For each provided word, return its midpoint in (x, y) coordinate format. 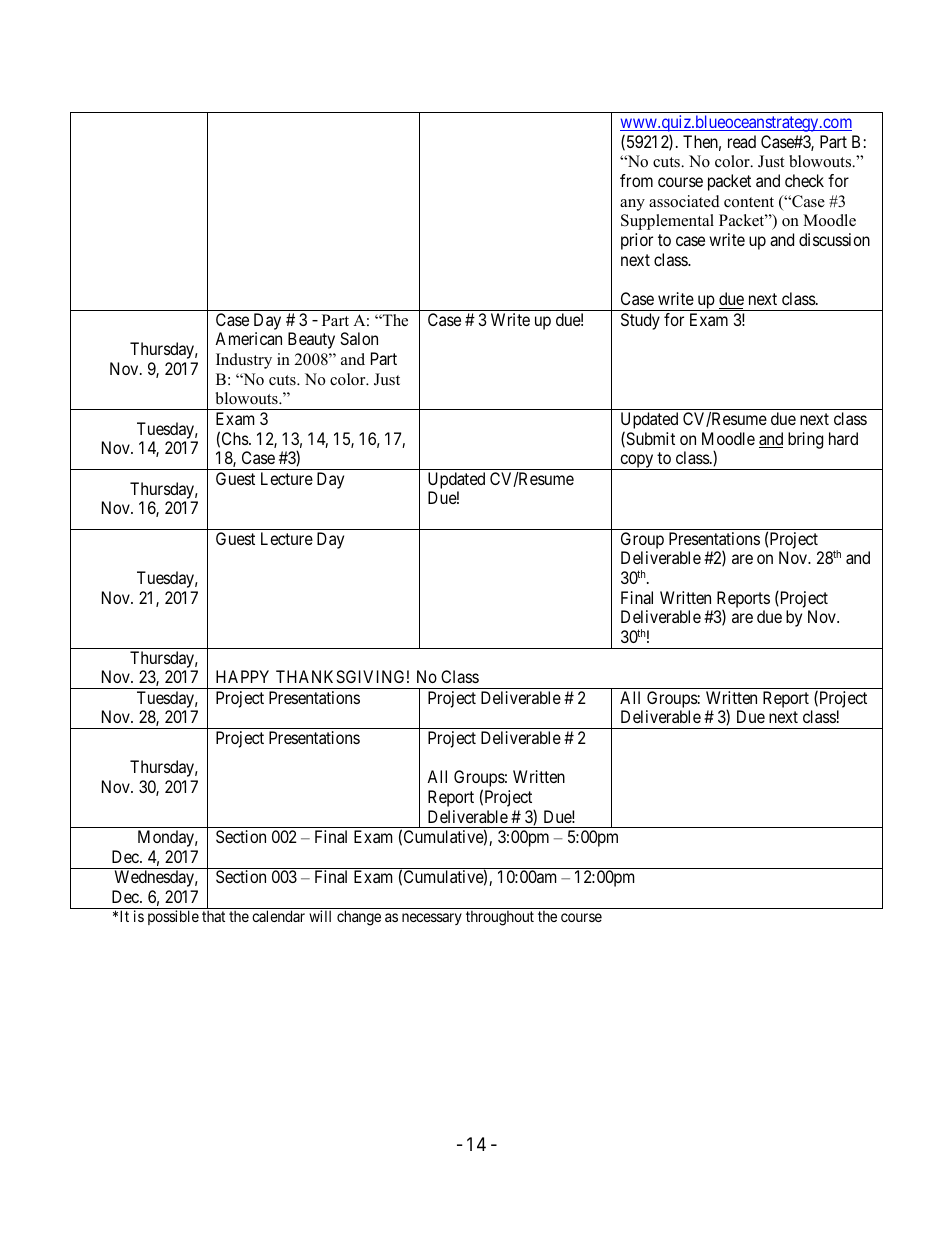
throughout (500, 918)
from (636, 180)
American (248, 338)
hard (843, 438)
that (213, 916)
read (742, 141)
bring (805, 440)
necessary (432, 919)
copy (637, 462)
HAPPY (242, 676)
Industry (244, 361)
